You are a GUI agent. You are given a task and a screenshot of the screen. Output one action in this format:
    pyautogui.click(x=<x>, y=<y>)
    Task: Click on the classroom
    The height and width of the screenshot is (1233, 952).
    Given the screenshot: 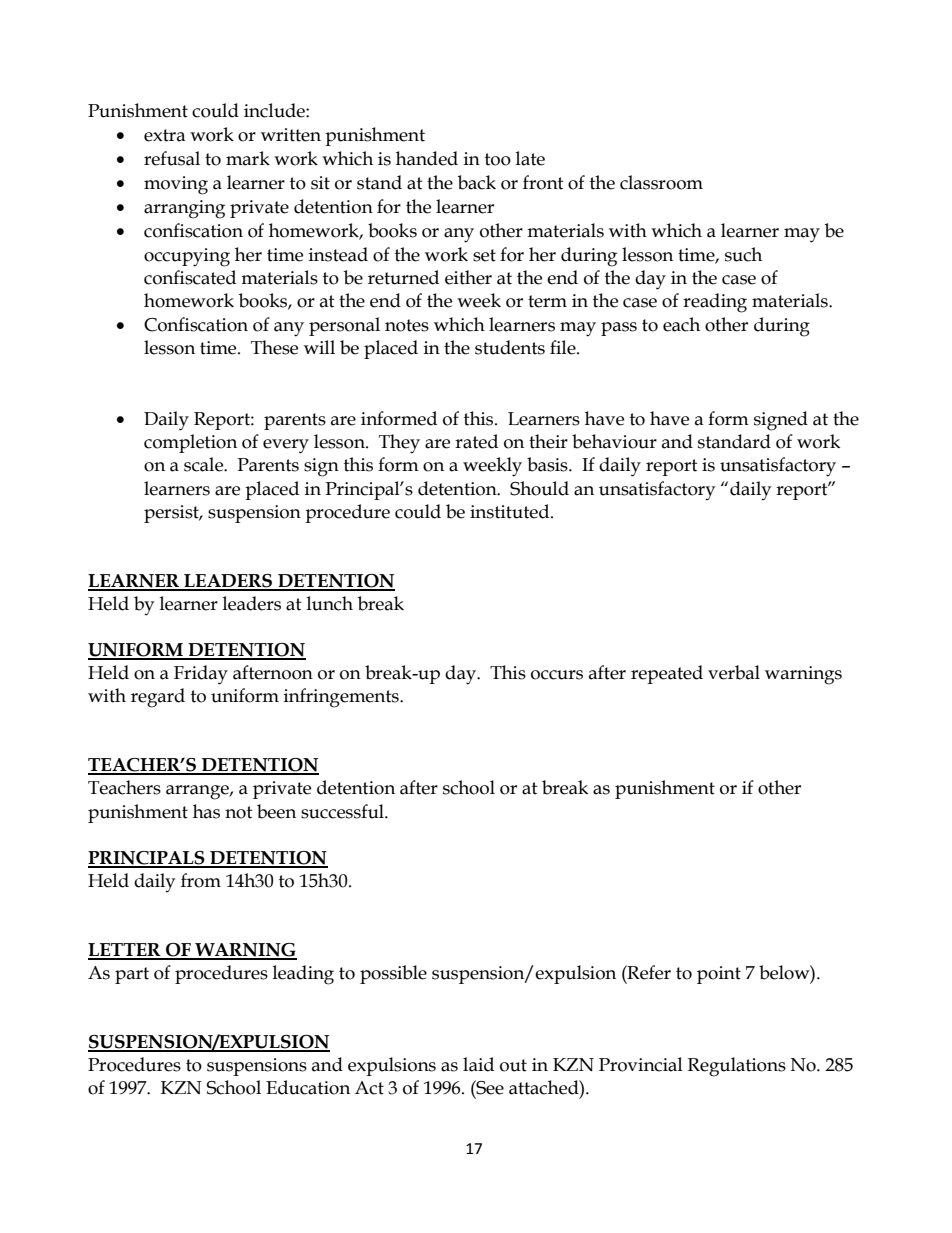 What is the action you would take?
    pyautogui.click(x=661, y=182)
